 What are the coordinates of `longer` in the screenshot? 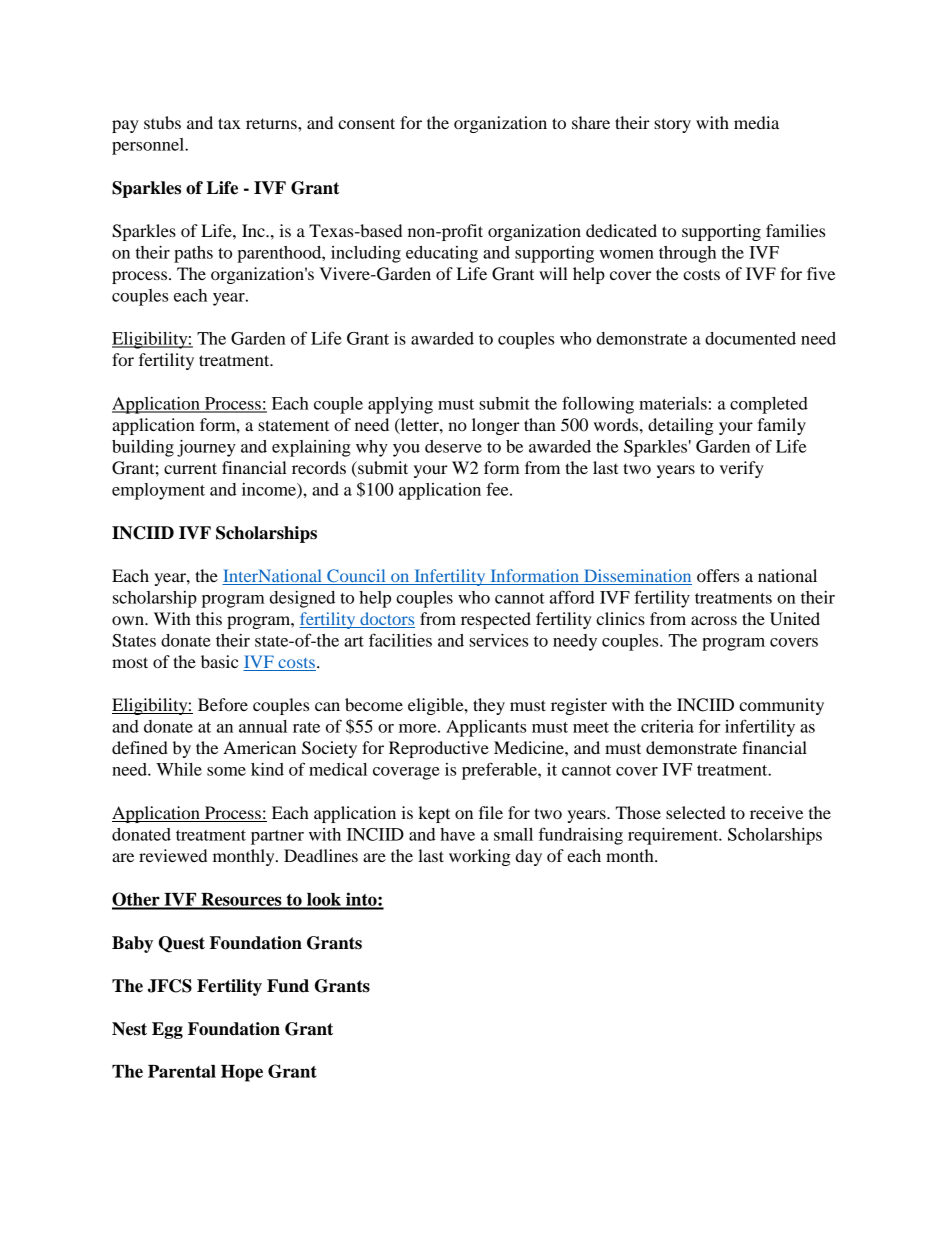 It's located at (496, 426).
